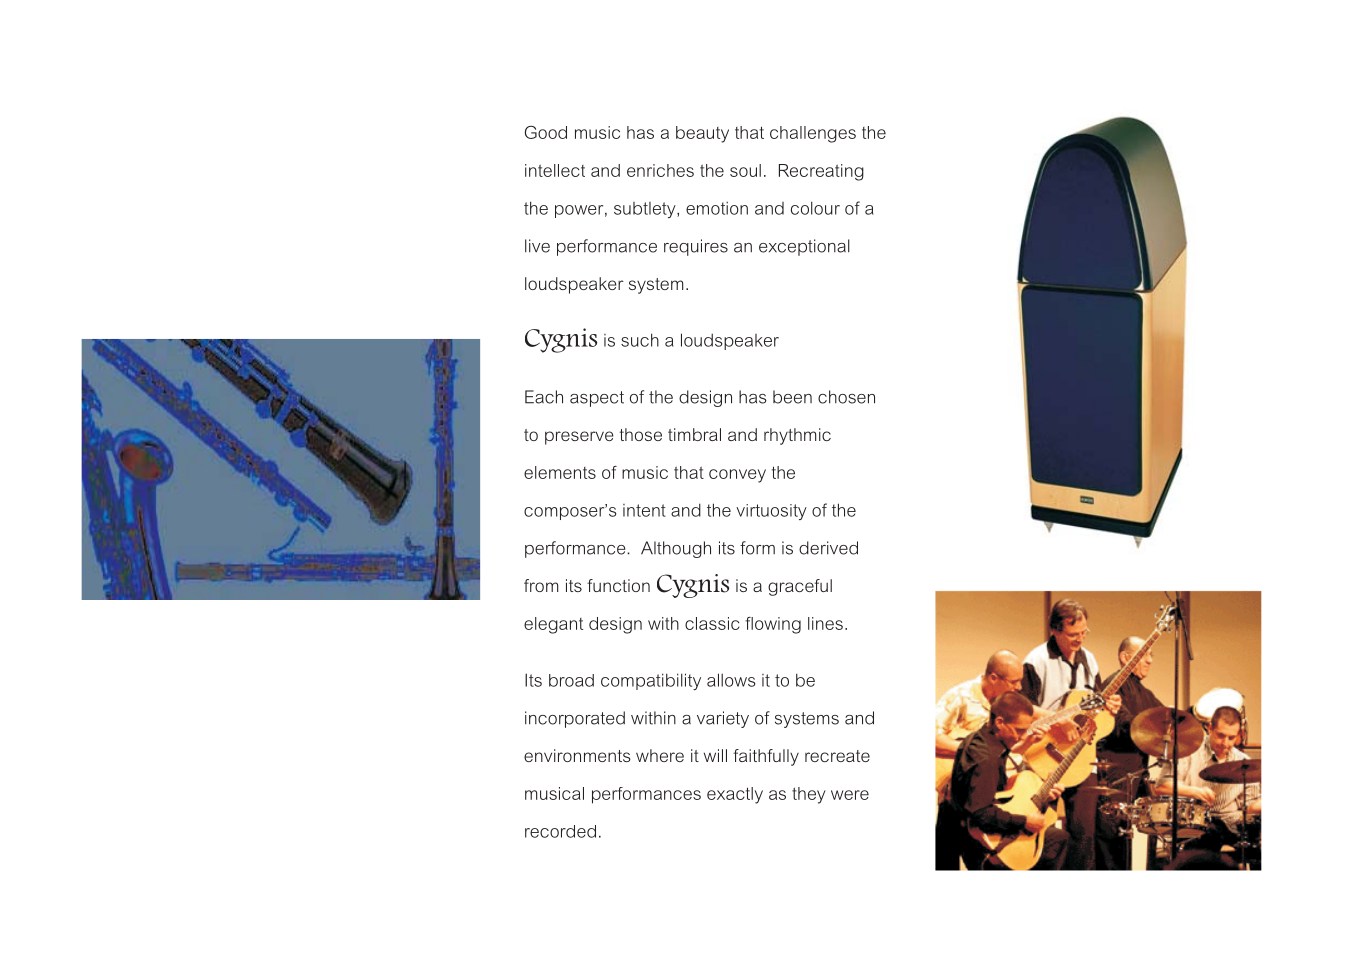 The width and height of the image is (1351, 965). What do you see at coordinates (560, 831) in the image?
I see `recorded` at bounding box center [560, 831].
